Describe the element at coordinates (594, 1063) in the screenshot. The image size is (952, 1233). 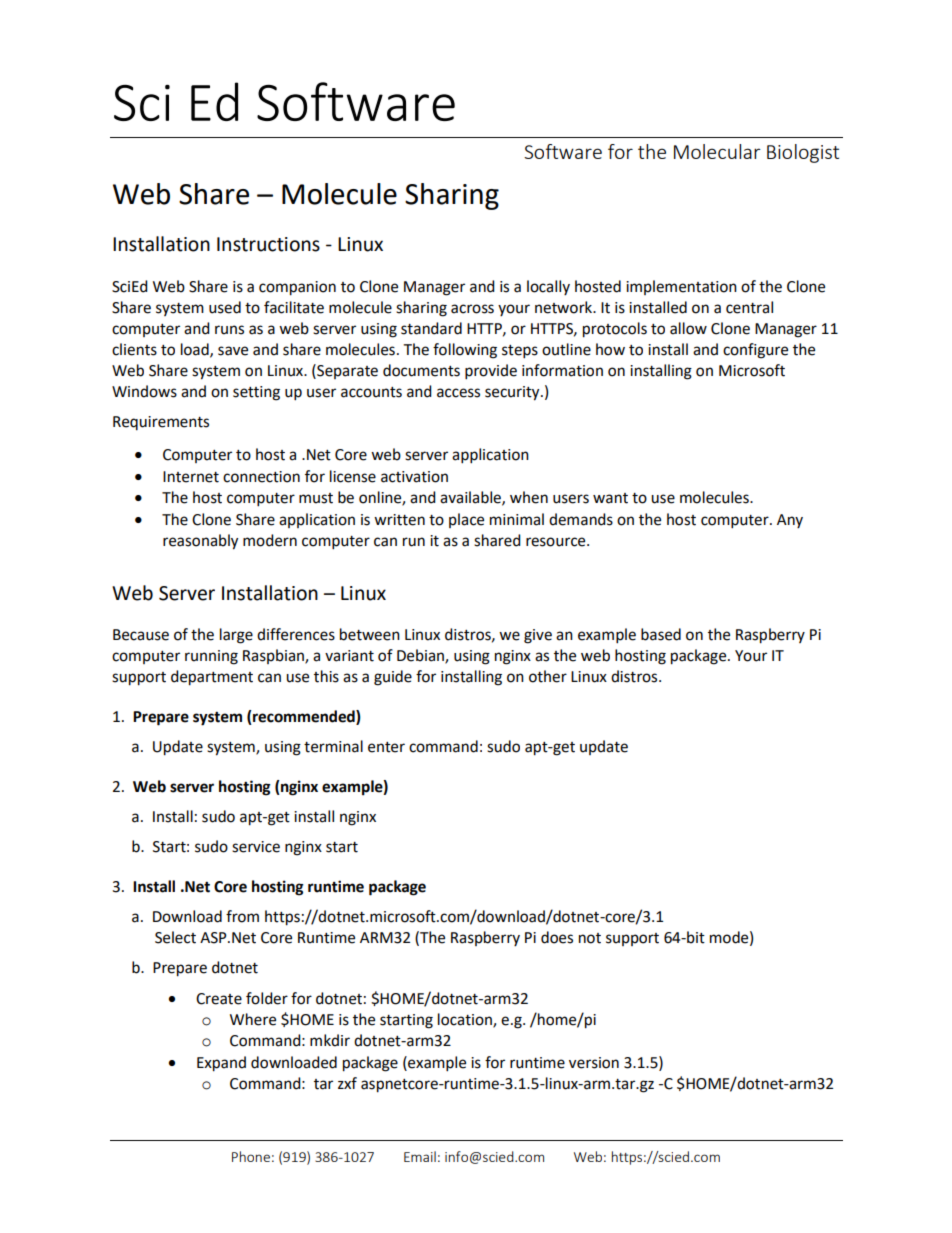
I see `version` at that location.
